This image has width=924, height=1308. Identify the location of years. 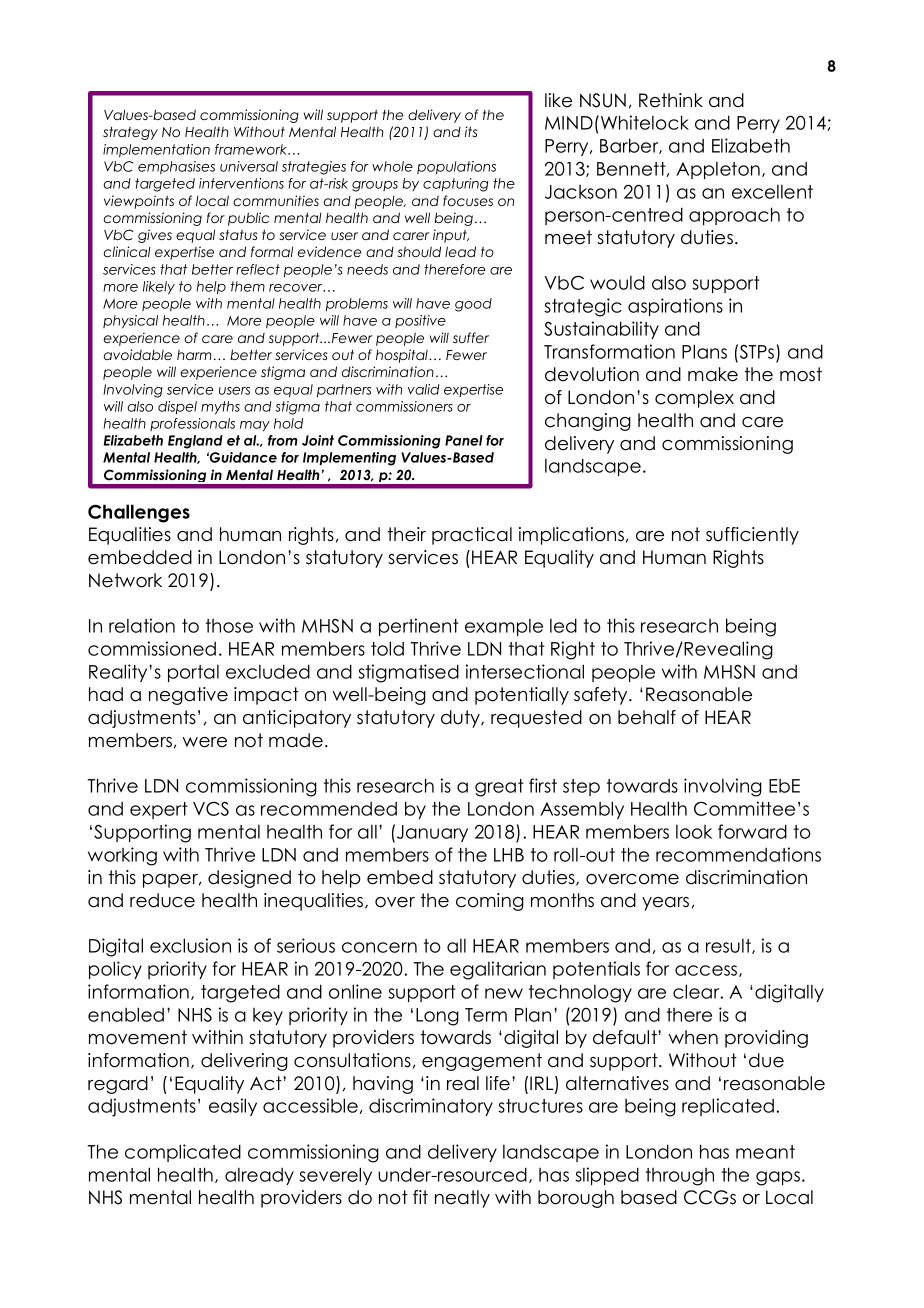
(665, 904).
